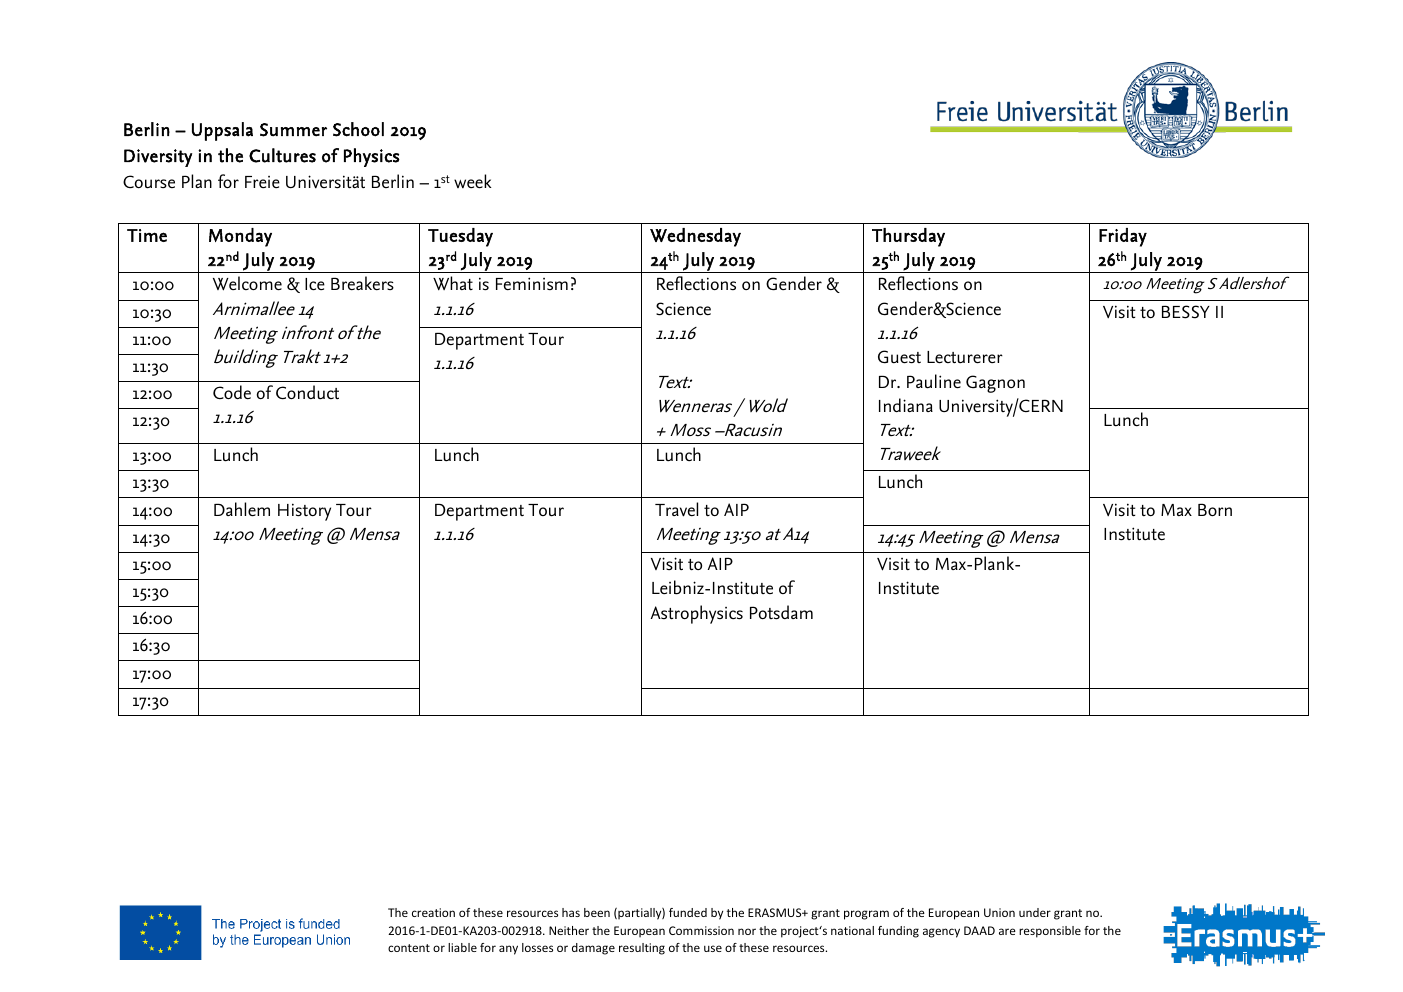 Image resolution: width=1403 pixels, height=992 pixels. I want to click on Conduct, so click(307, 392).
